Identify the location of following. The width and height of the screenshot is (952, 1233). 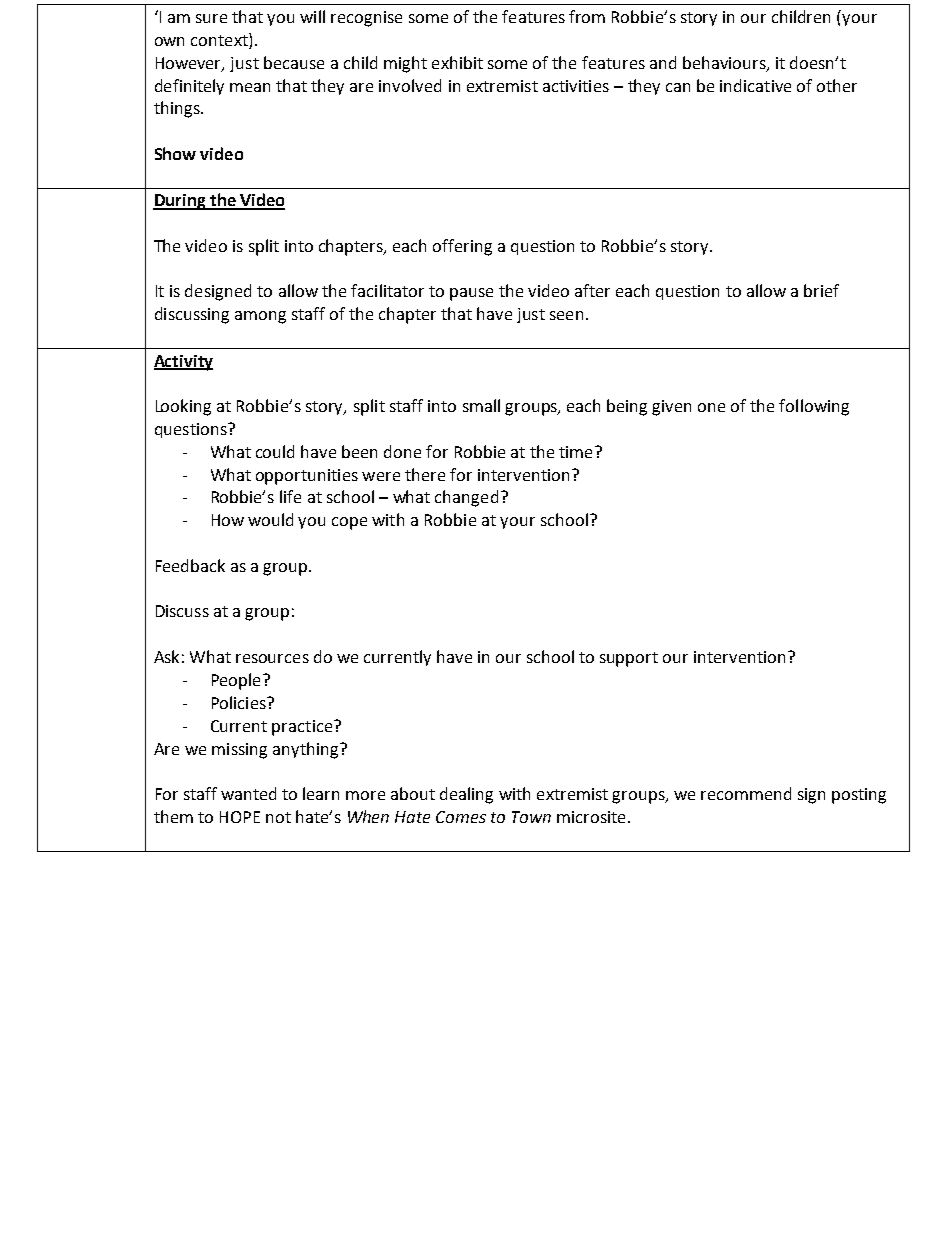
(814, 407).
